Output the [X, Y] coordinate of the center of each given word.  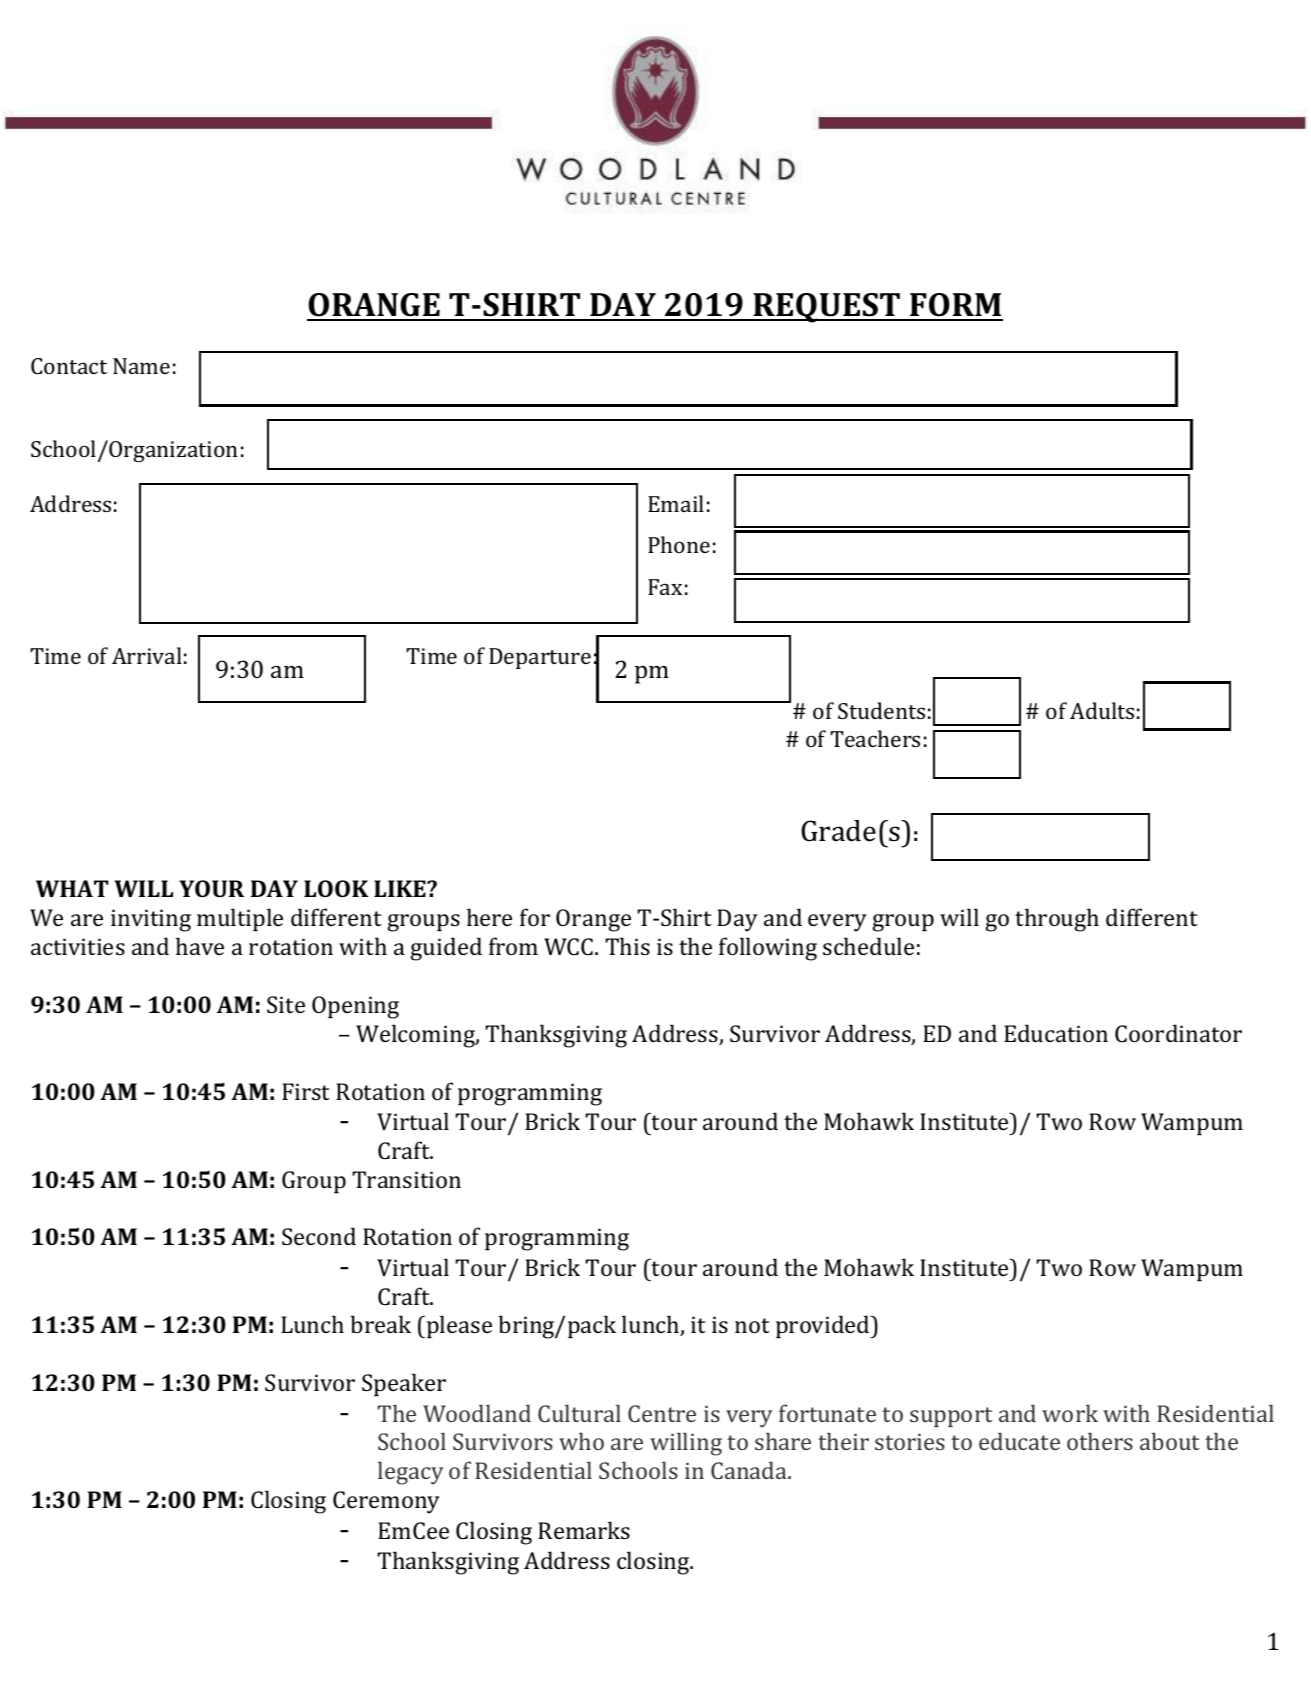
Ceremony [386, 1502]
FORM [955, 306]
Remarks [584, 1530]
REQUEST [826, 308]
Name [141, 366]
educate [1019, 1441]
